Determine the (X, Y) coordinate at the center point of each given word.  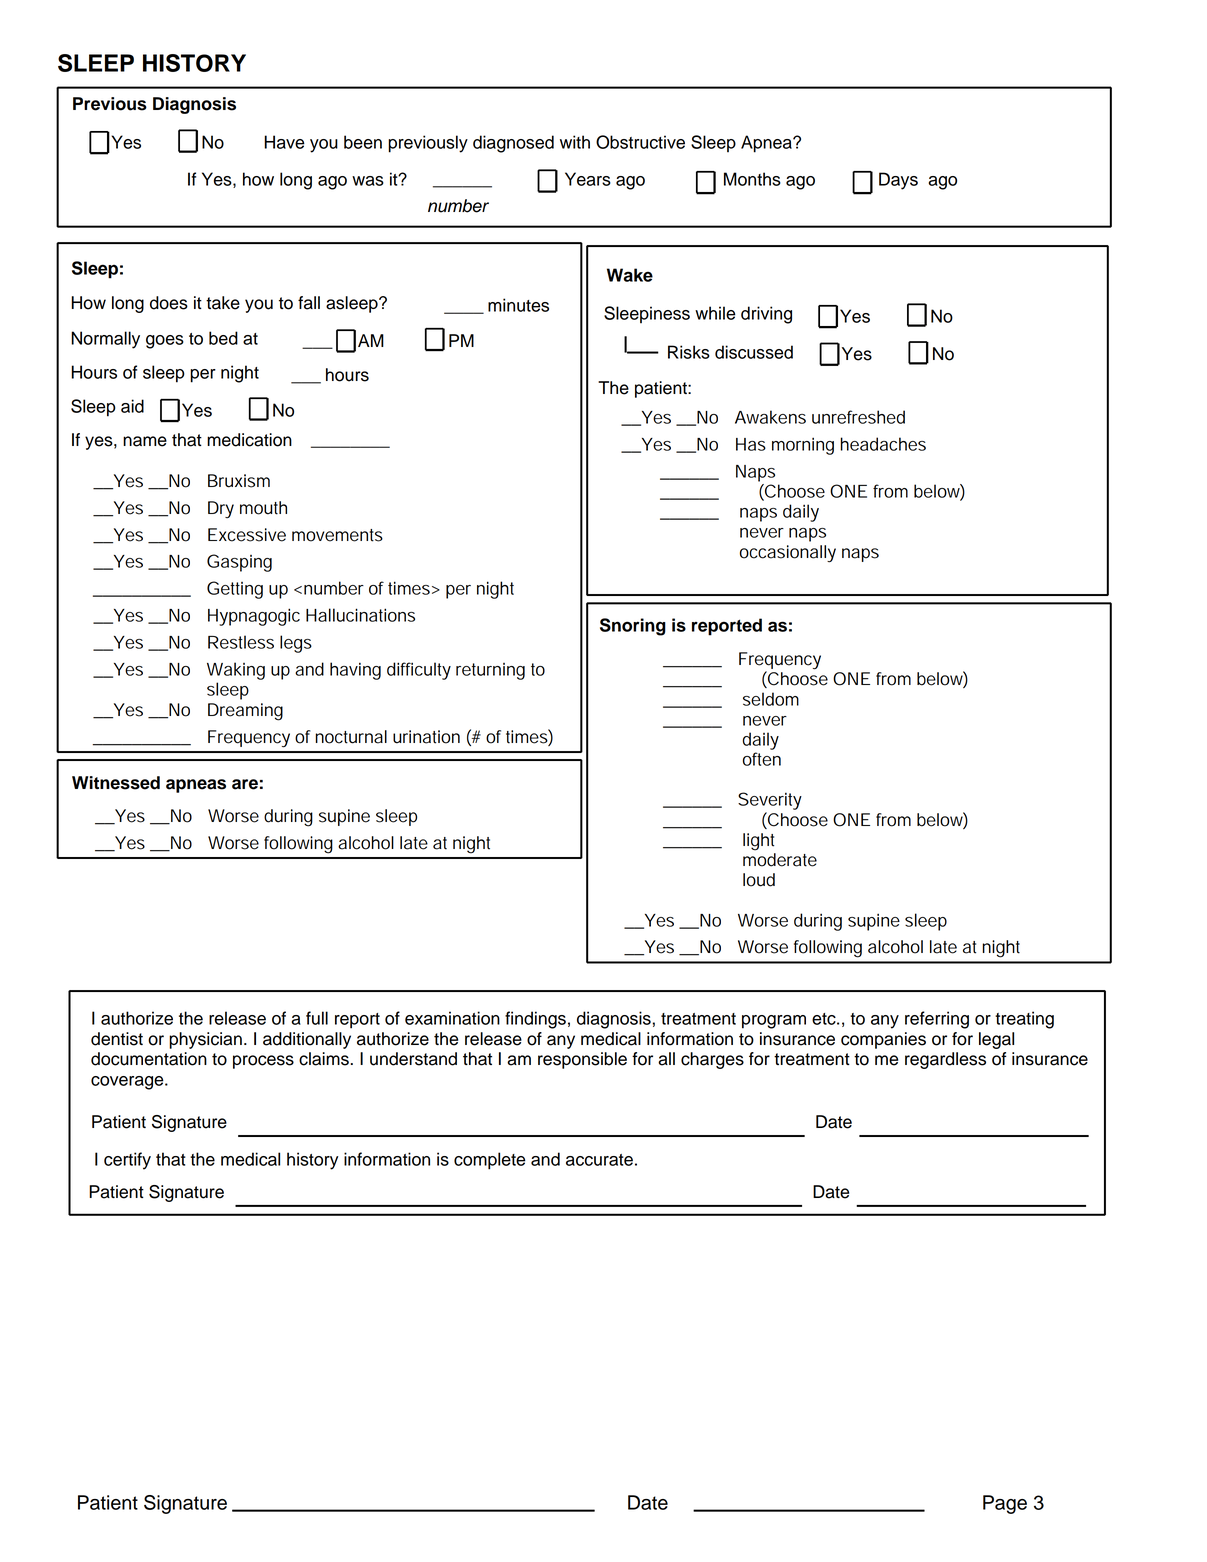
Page (1005, 1504)
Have (284, 142)
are (245, 784)
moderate (780, 860)
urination (426, 737)
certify (127, 1161)
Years (588, 179)
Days (898, 181)
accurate (599, 1160)
